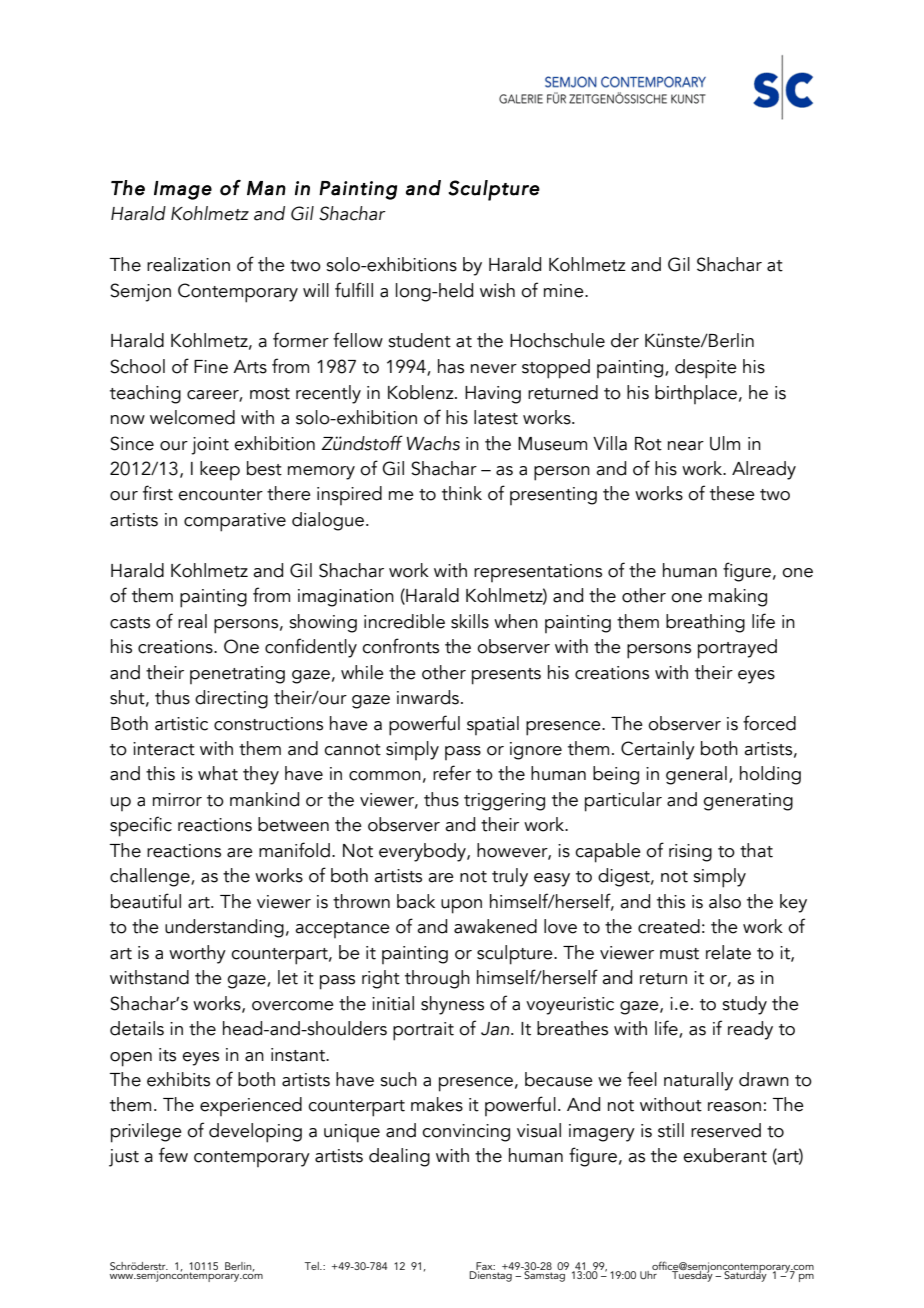 This image has height=1308, width=924. What do you see at coordinates (211, 367) in the image?
I see `Fine` at bounding box center [211, 367].
